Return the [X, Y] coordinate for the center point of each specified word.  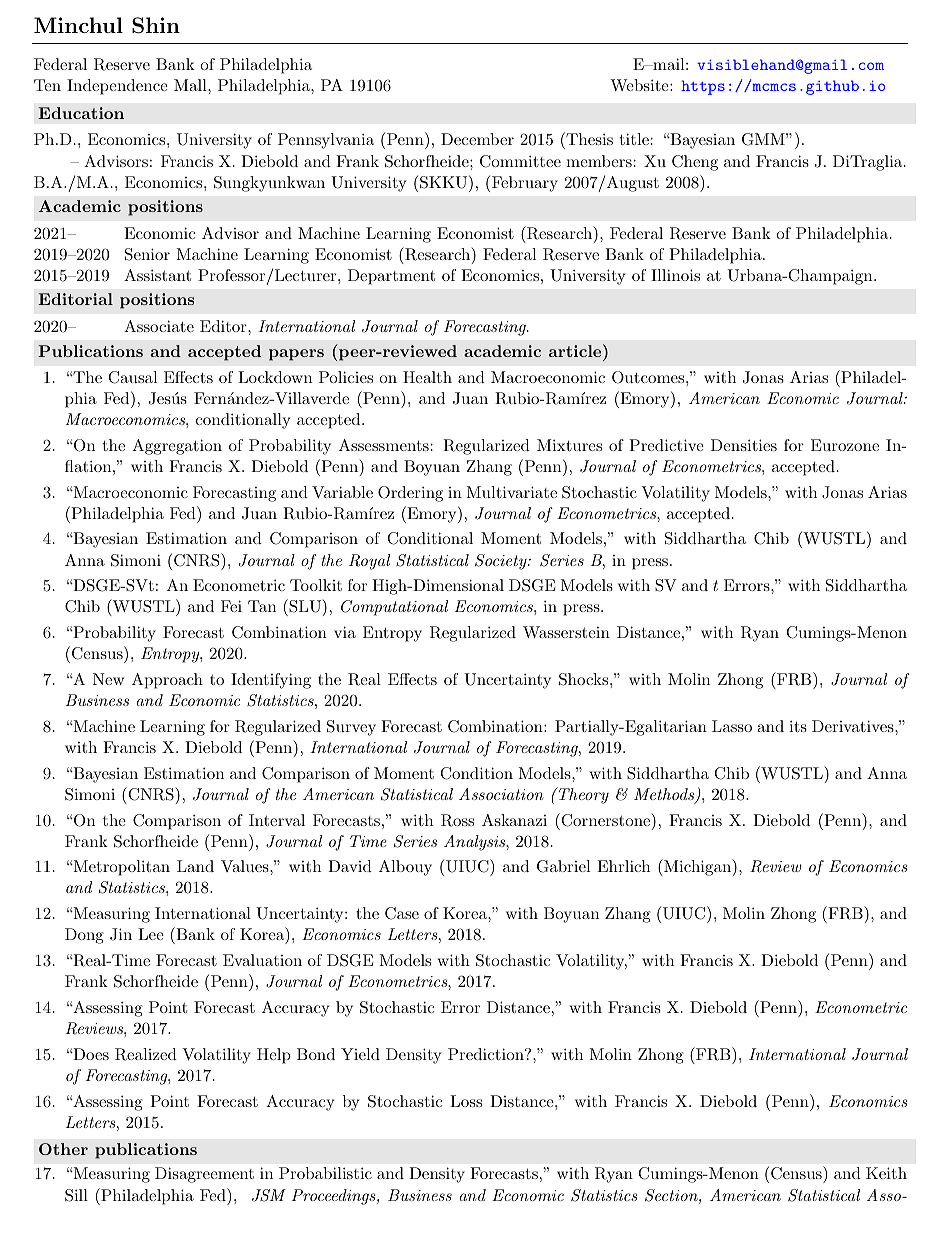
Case [402, 913]
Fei [231, 606]
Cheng [695, 163]
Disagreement [204, 1175]
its [798, 726]
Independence [117, 87]
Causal [132, 377]
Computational [394, 608]
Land [195, 866]
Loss [466, 1101]
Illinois [675, 275]
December [477, 139]
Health [427, 377]
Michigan [697, 867]
